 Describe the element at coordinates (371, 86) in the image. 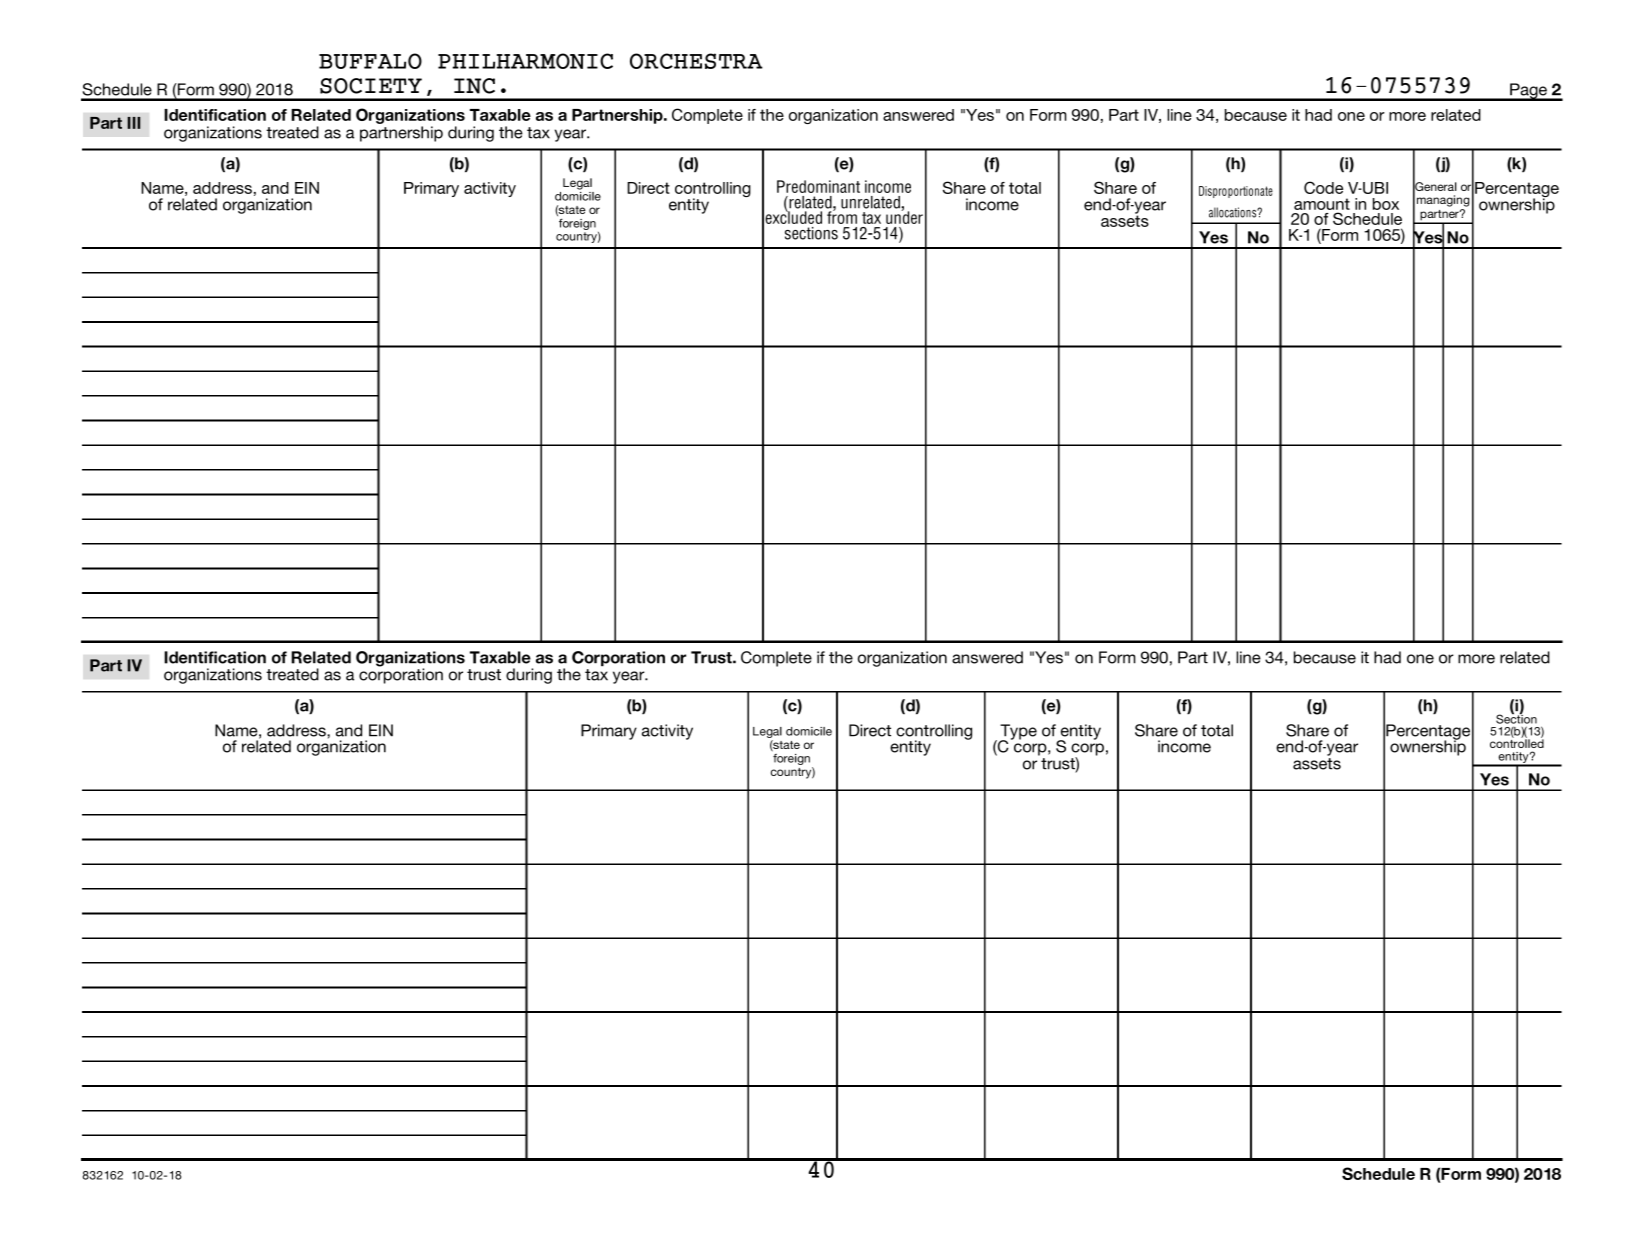

I see `SOCIETY` at that location.
